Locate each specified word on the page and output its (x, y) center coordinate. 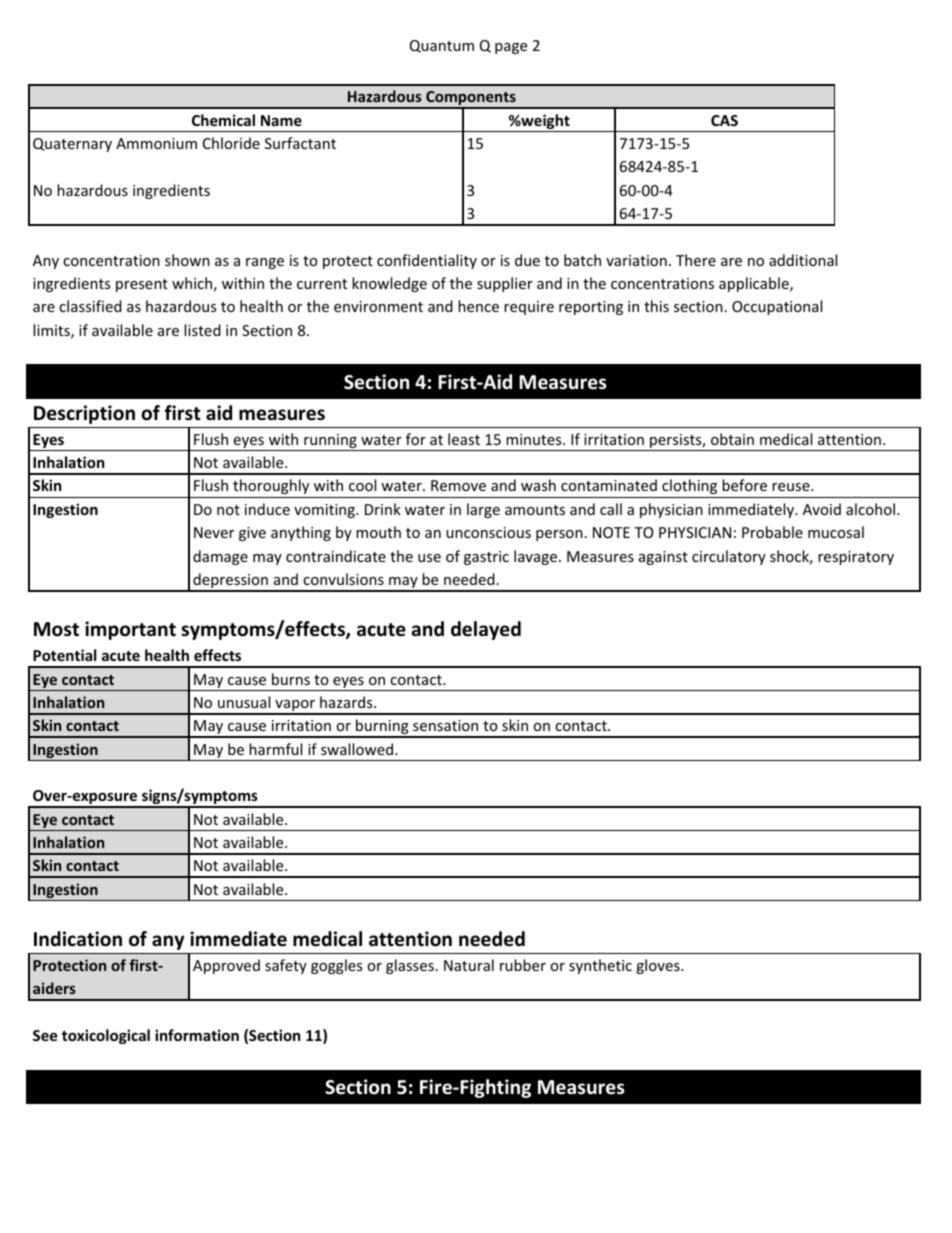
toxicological (106, 1036)
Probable (772, 532)
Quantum (442, 46)
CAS (724, 120)
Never (214, 532)
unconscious (488, 532)
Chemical (223, 120)
